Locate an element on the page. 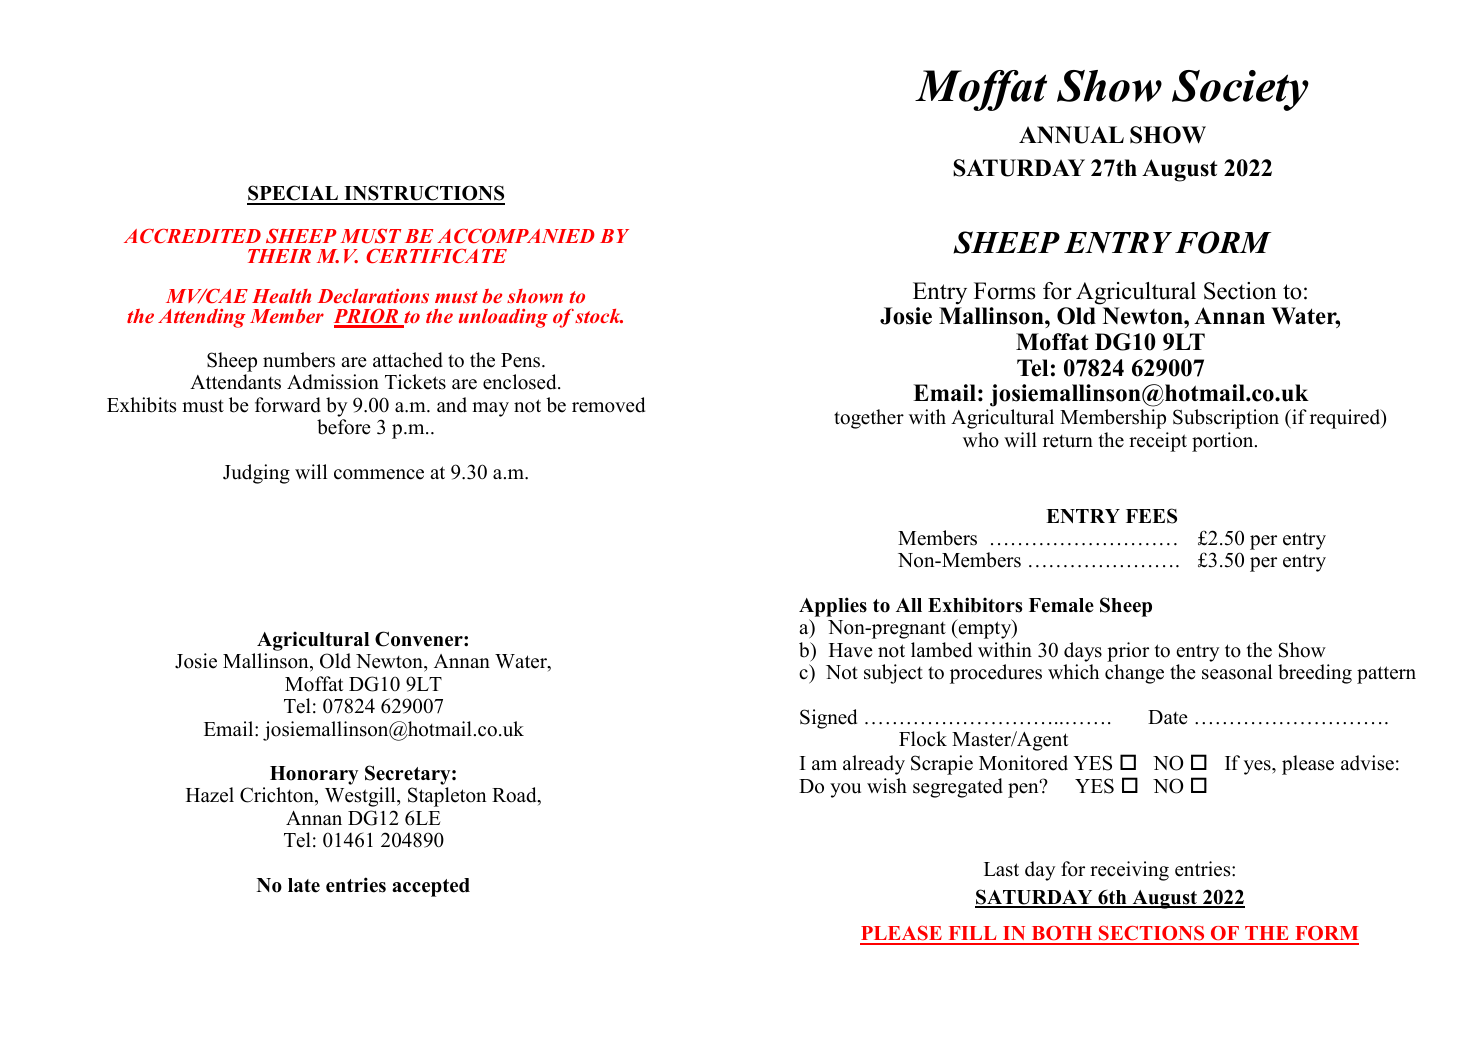  late is located at coordinates (304, 885).
